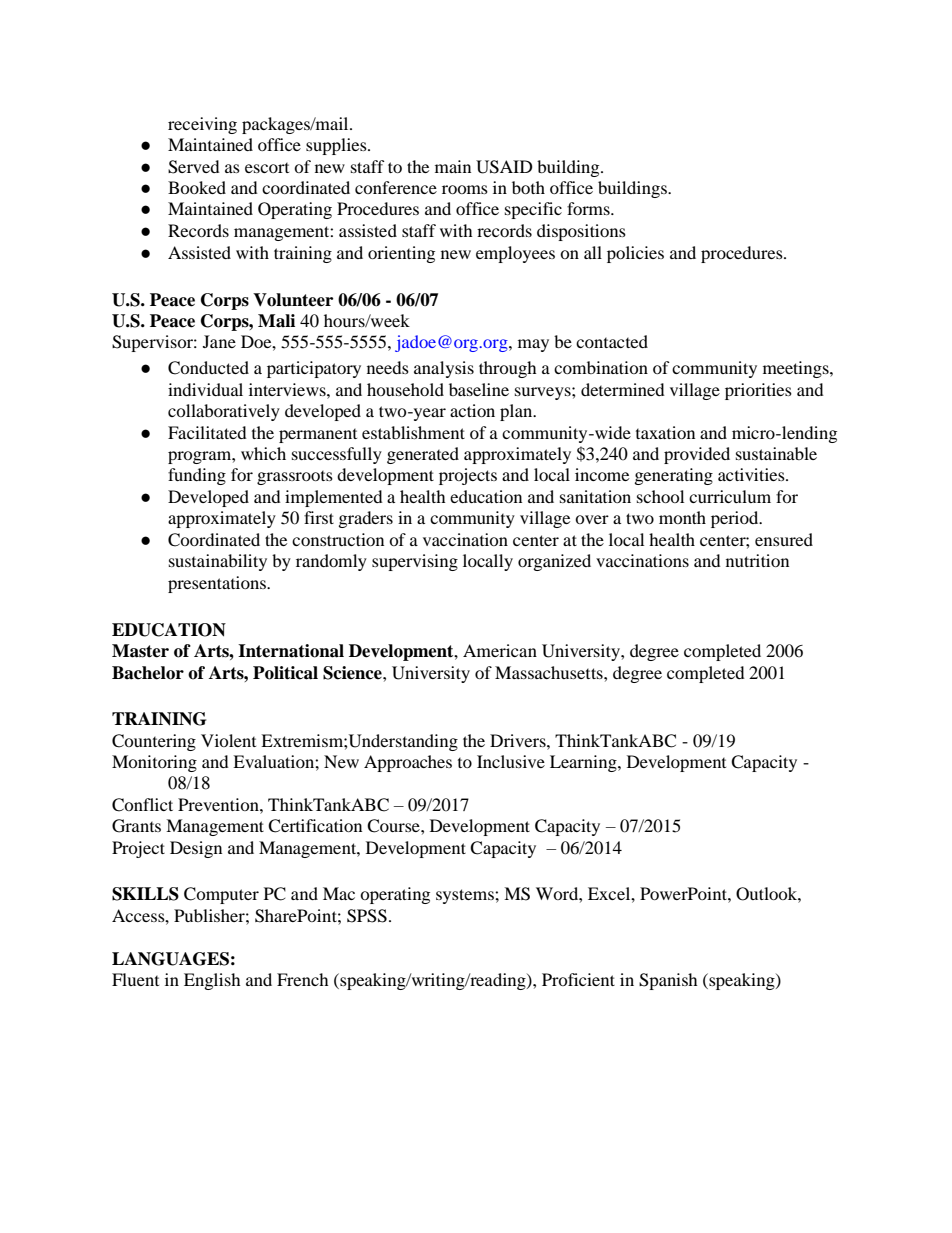 The image size is (952, 1233). Describe the element at coordinates (665, 432) in the screenshot. I see `taxation` at that location.
